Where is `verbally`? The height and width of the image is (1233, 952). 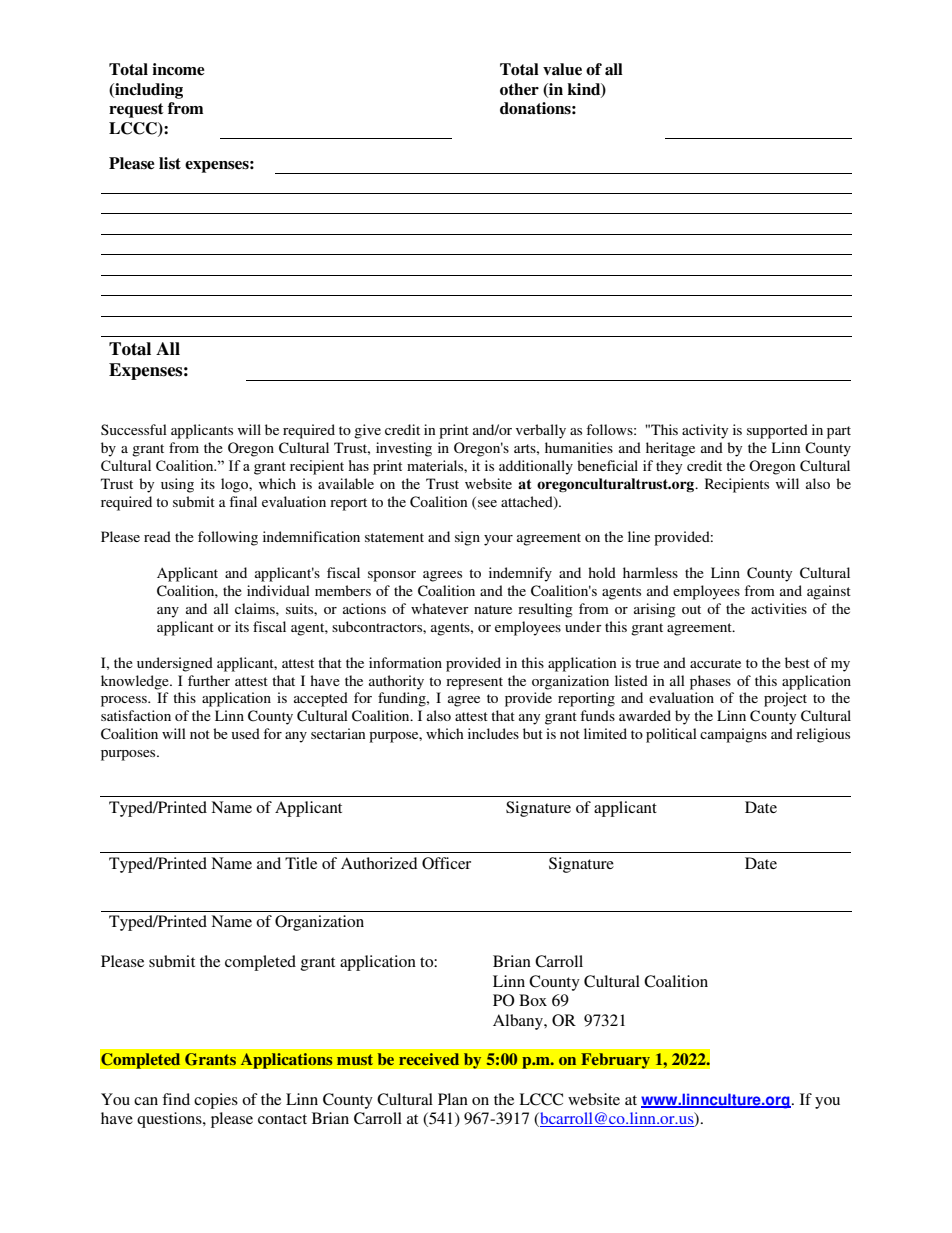 verbally is located at coordinates (541, 431).
